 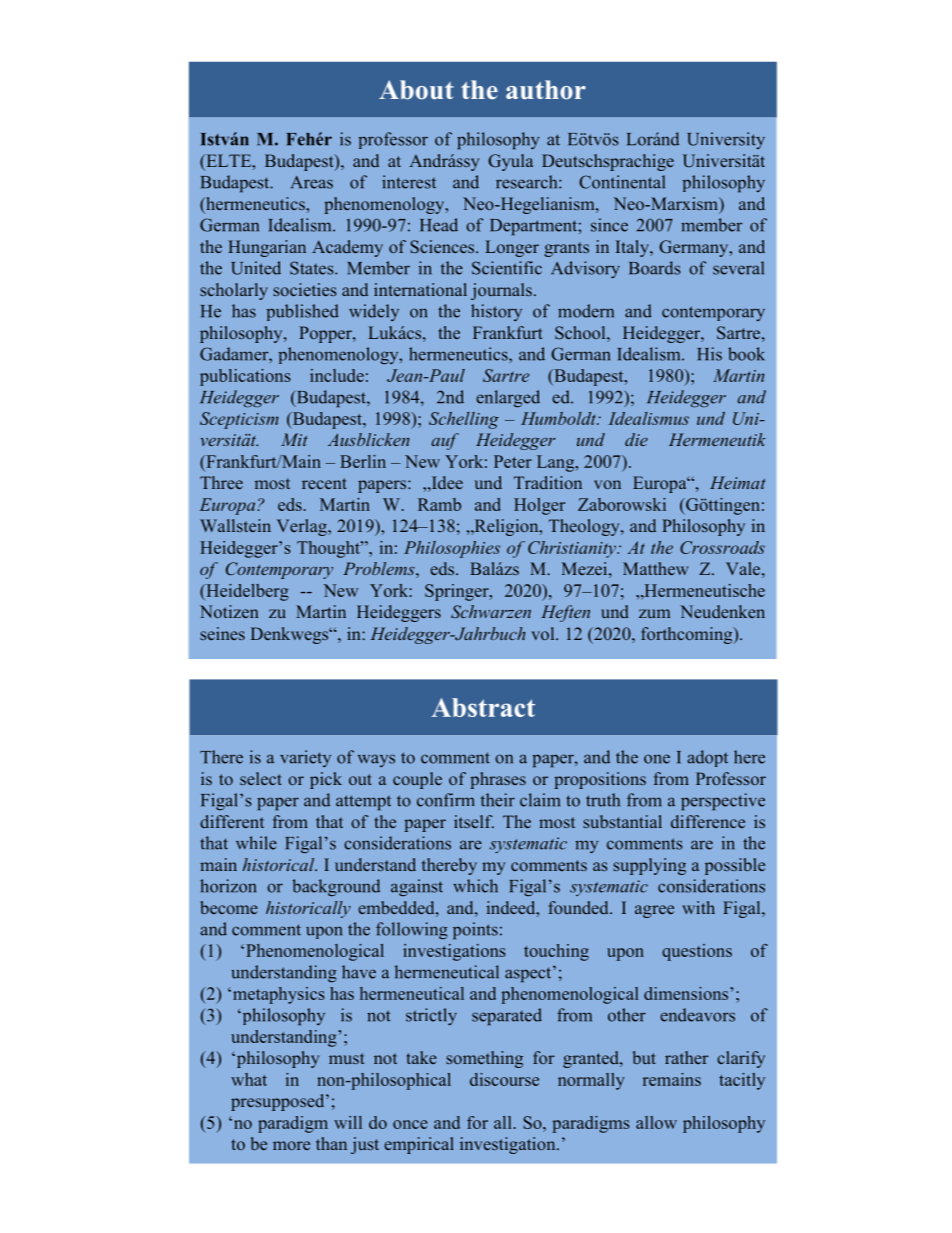 What do you see at coordinates (746, 354) in the screenshot?
I see `book` at bounding box center [746, 354].
